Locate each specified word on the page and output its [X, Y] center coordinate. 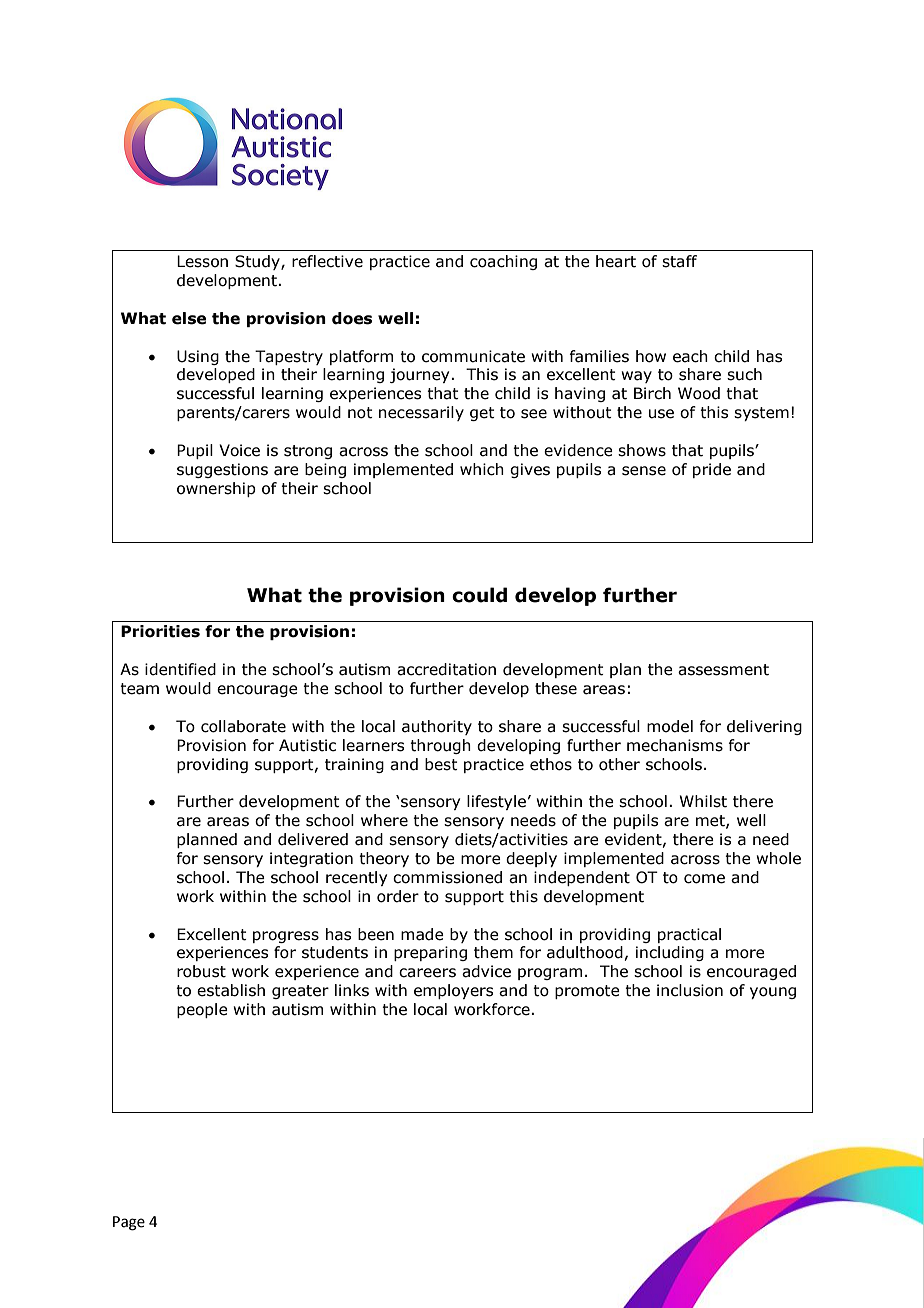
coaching [503, 262]
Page [129, 1223]
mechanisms [675, 745]
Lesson [202, 261]
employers [453, 991]
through [440, 746]
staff [679, 261]
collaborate [243, 726]
